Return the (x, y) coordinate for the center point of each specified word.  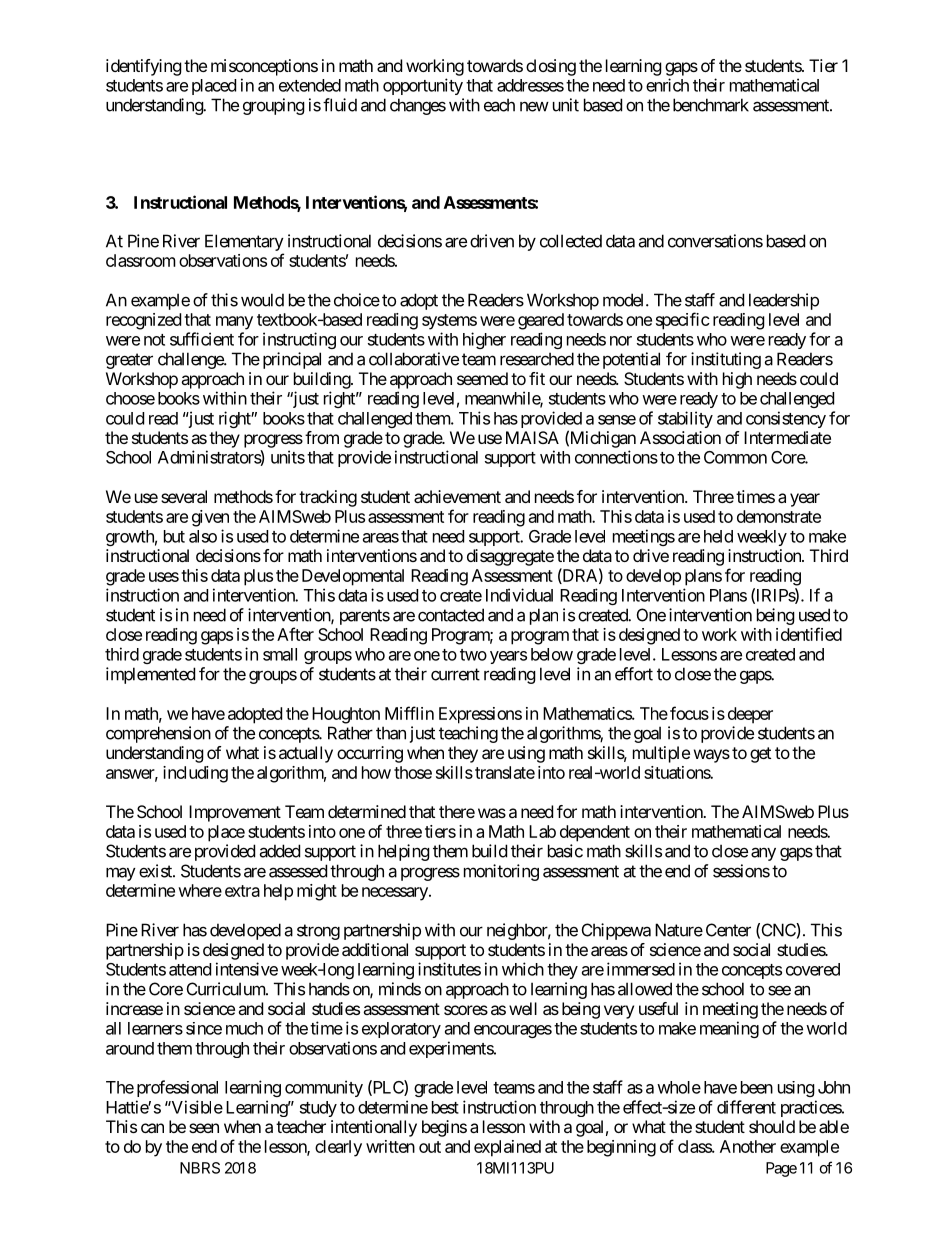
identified (809, 634)
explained (507, 1148)
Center (728, 930)
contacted (451, 615)
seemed (482, 378)
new (534, 106)
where (200, 890)
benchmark (711, 105)
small (280, 654)
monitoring (501, 872)
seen (204, 1128)
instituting (726, 360)
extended (310, 85)
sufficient (202, 339)
